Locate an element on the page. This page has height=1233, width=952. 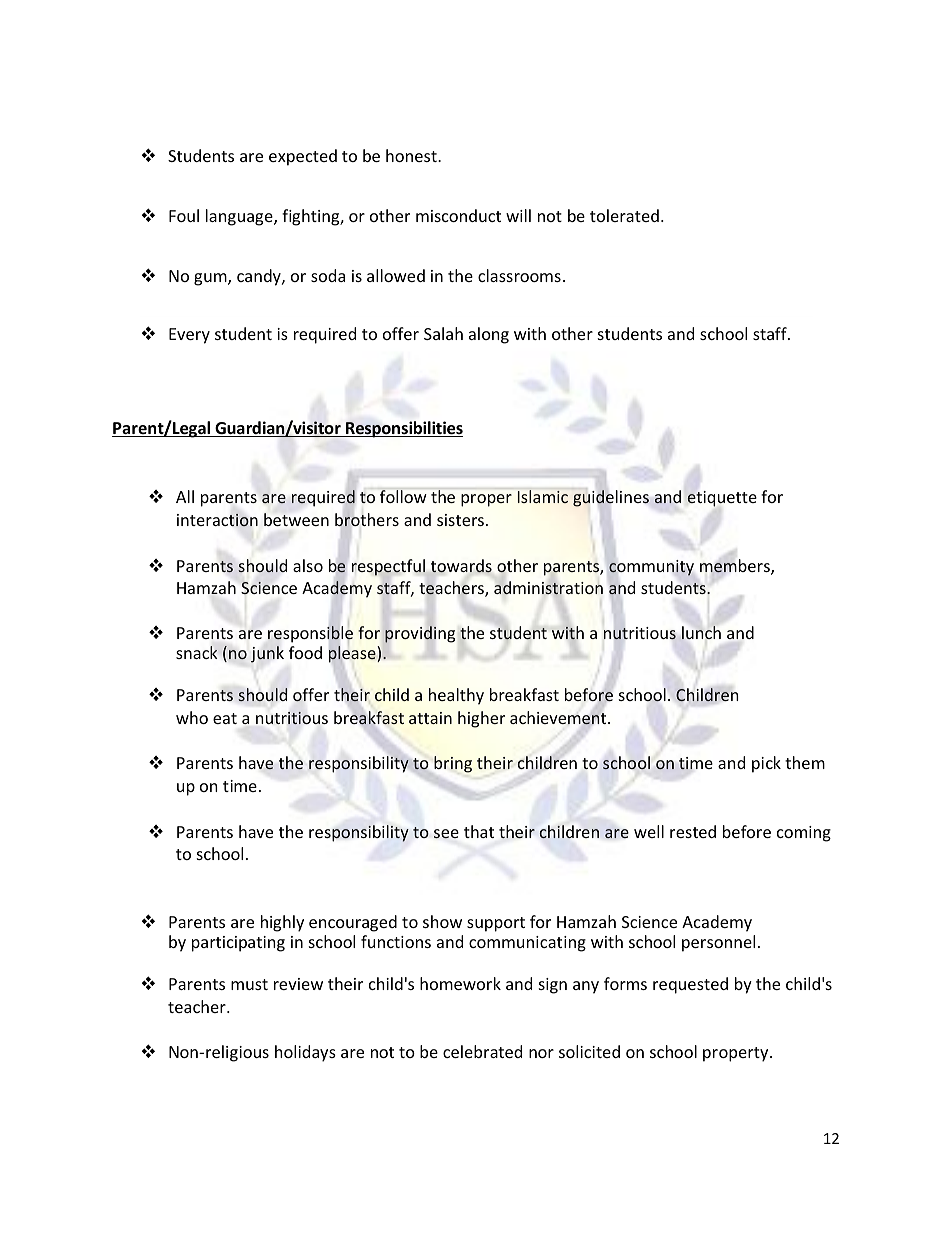
lunch is located at coordinates (701, 632).
